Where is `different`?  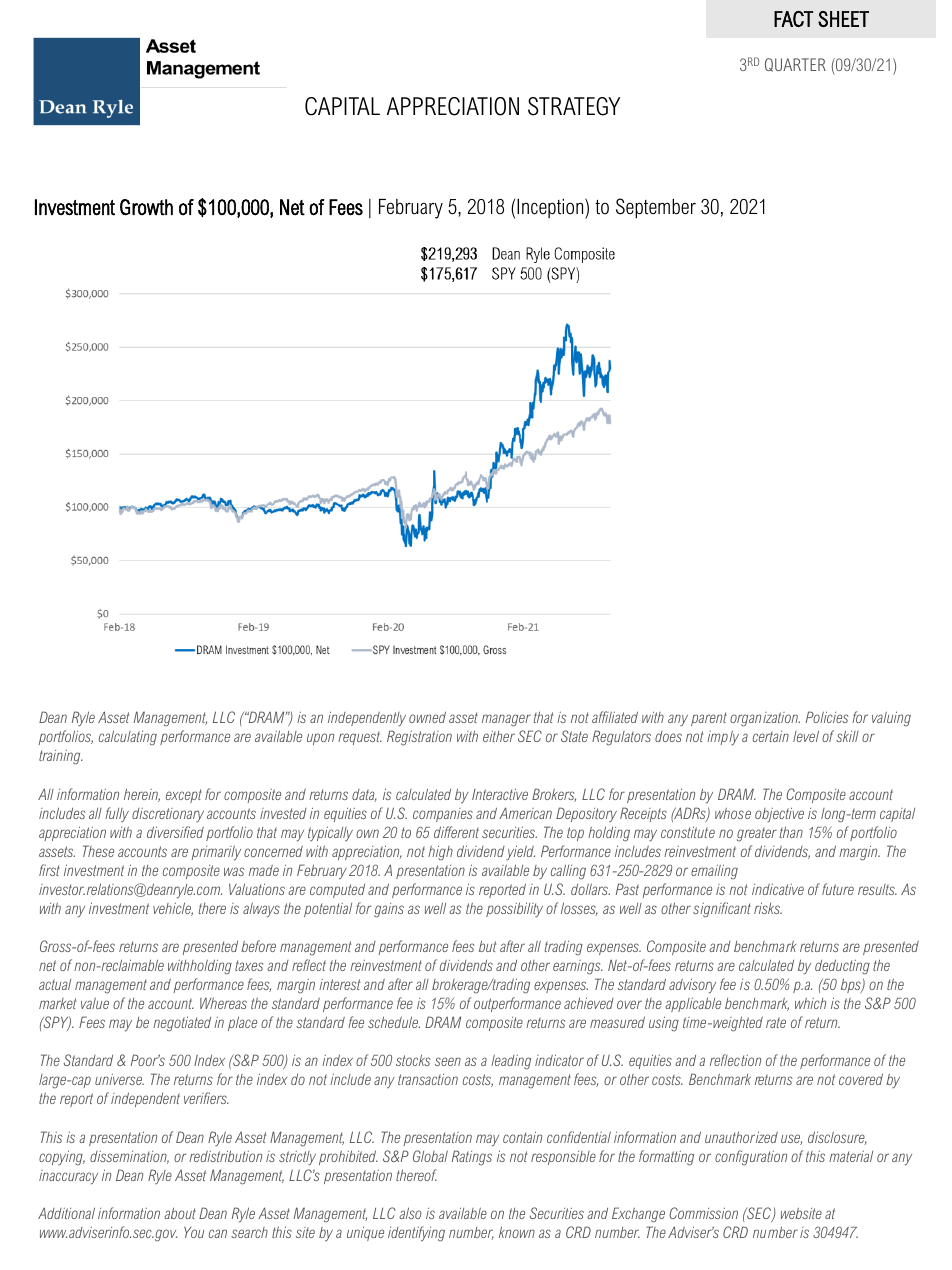 different is located at coordinates (456, 832).
